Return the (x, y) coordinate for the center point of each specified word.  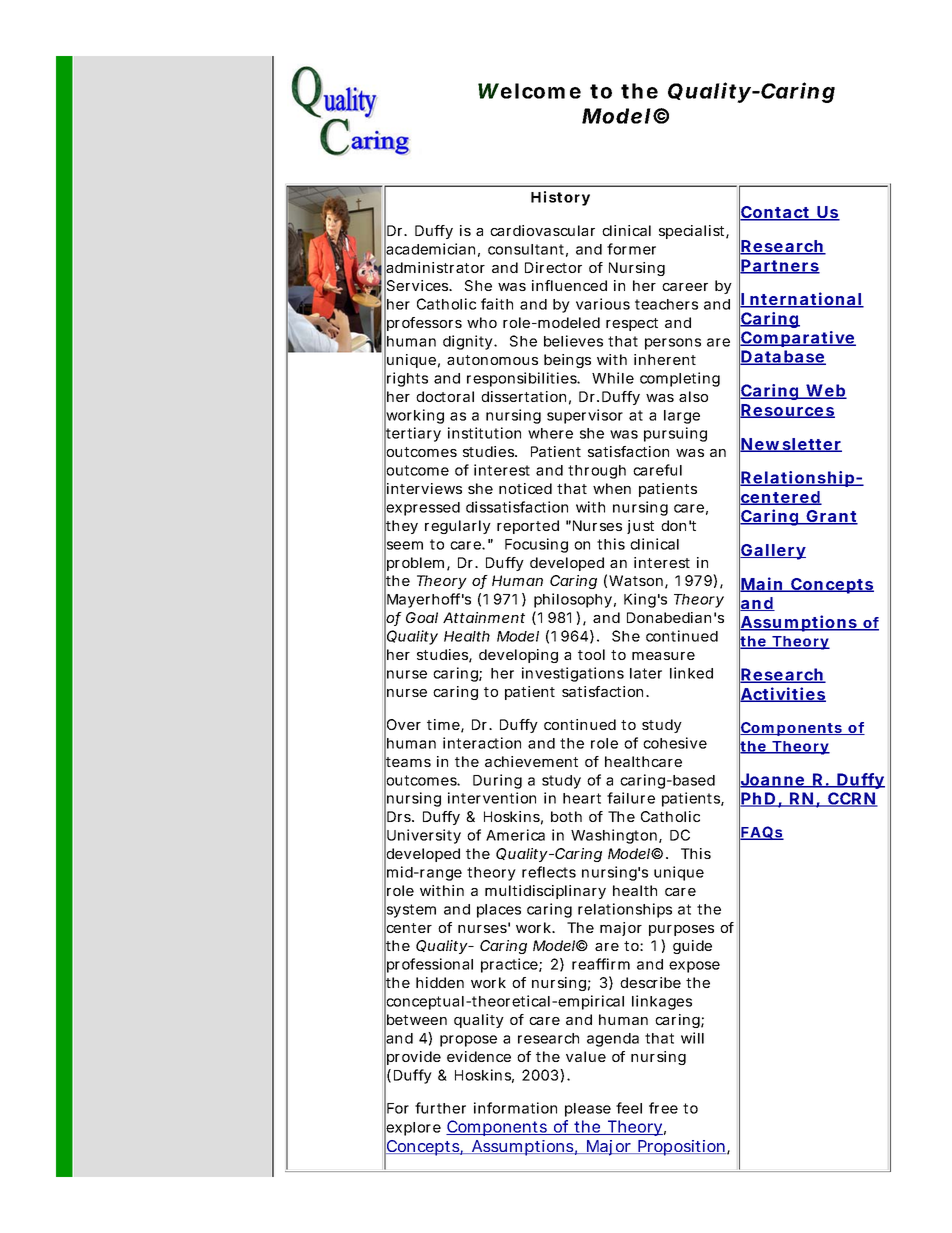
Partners (780, 266)
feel (629, 1108)
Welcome (529, 91)
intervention (492, 798)
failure (631, 798)
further (440, 1108)
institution (484, 433)
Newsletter (791, 445)
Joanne (772, 780)
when (612, 488)
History (560, 198)
